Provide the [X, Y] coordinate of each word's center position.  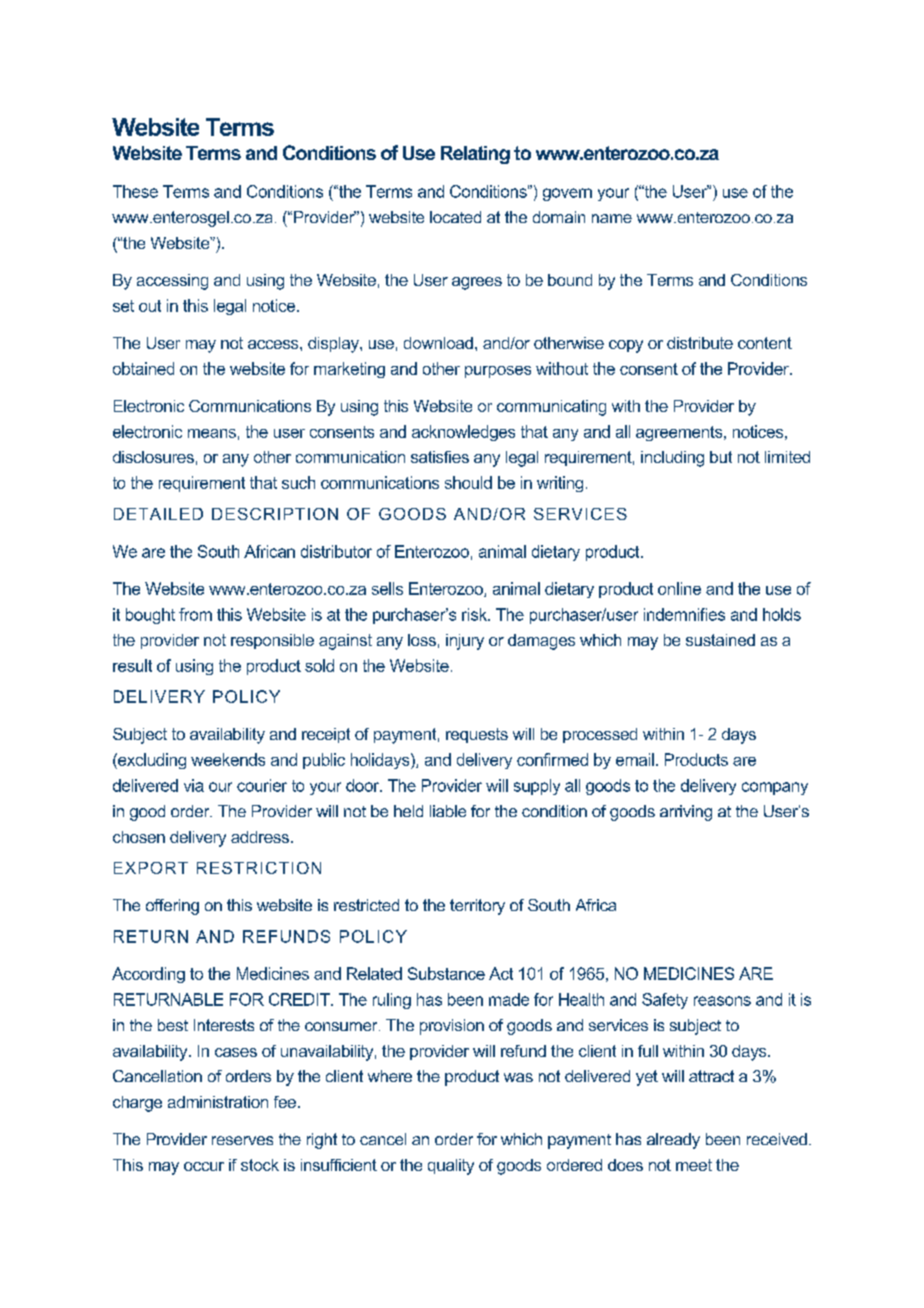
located [455, 217]
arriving [686, 813]
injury [465, 642]
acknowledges [463, 433]
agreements [680, 433]
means [212, 433]
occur [204, 1166]
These [135, 191]
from [195, 614]
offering [172, 907]
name [612, 218]
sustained [720, 640]
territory [477, 907]
